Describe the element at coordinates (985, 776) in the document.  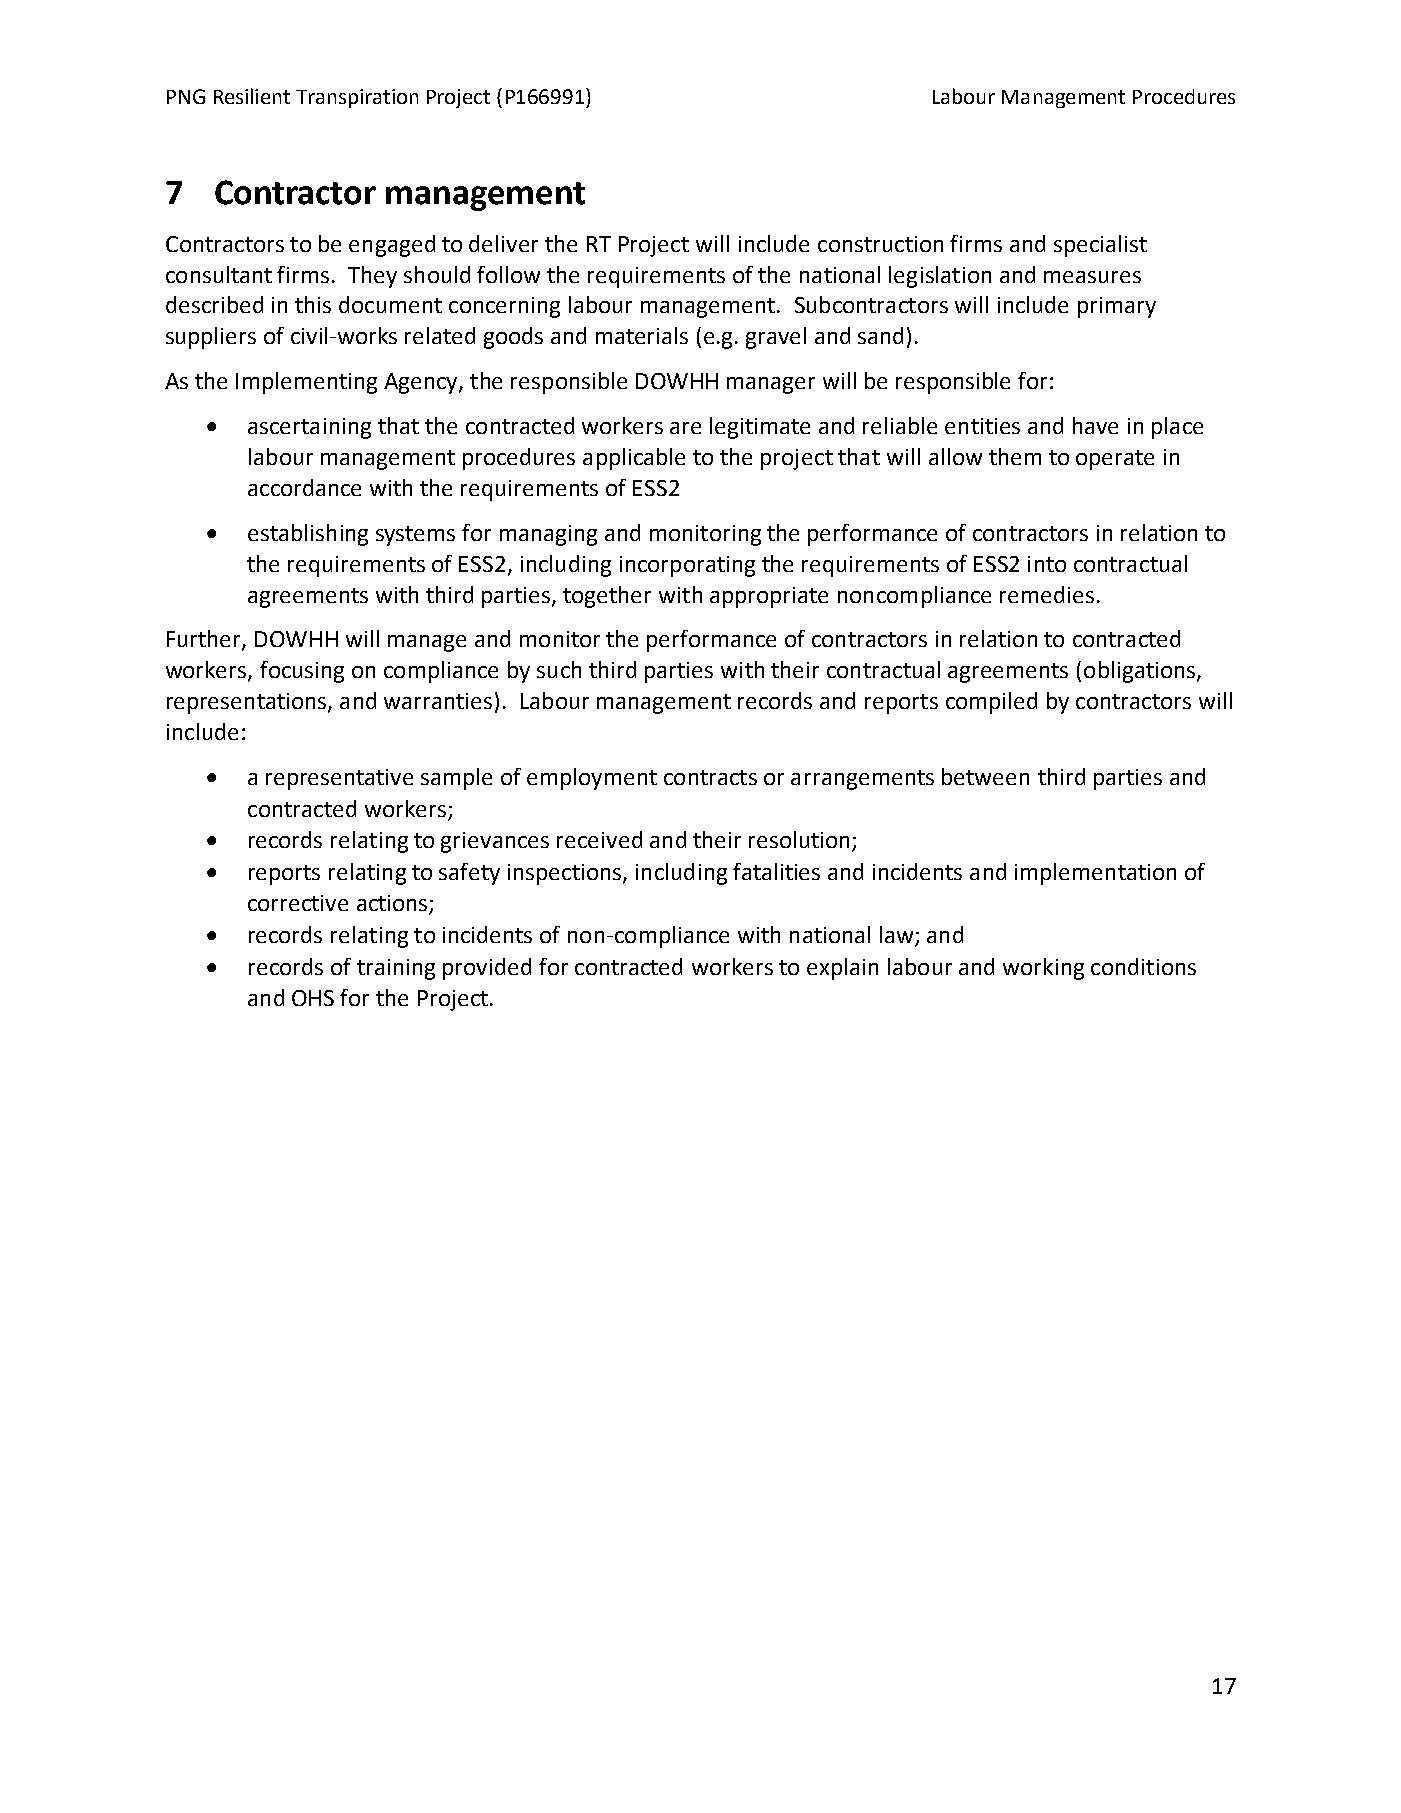
I see `between` at that location.
